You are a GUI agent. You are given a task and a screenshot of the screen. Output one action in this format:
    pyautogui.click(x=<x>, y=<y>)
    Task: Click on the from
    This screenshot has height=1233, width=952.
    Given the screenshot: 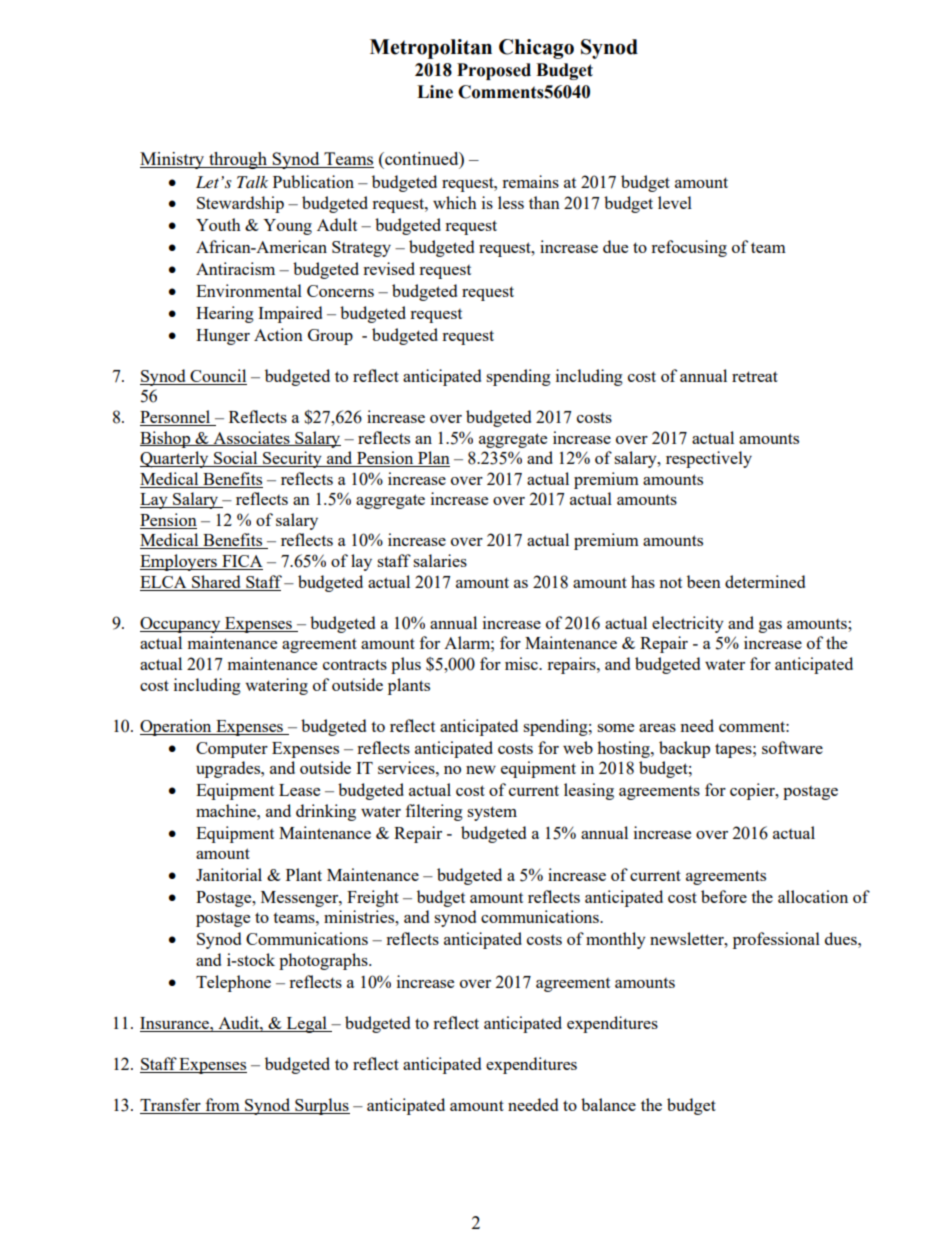 What is the action you would take?
    pyautogui.click(x=222, y=1106)
